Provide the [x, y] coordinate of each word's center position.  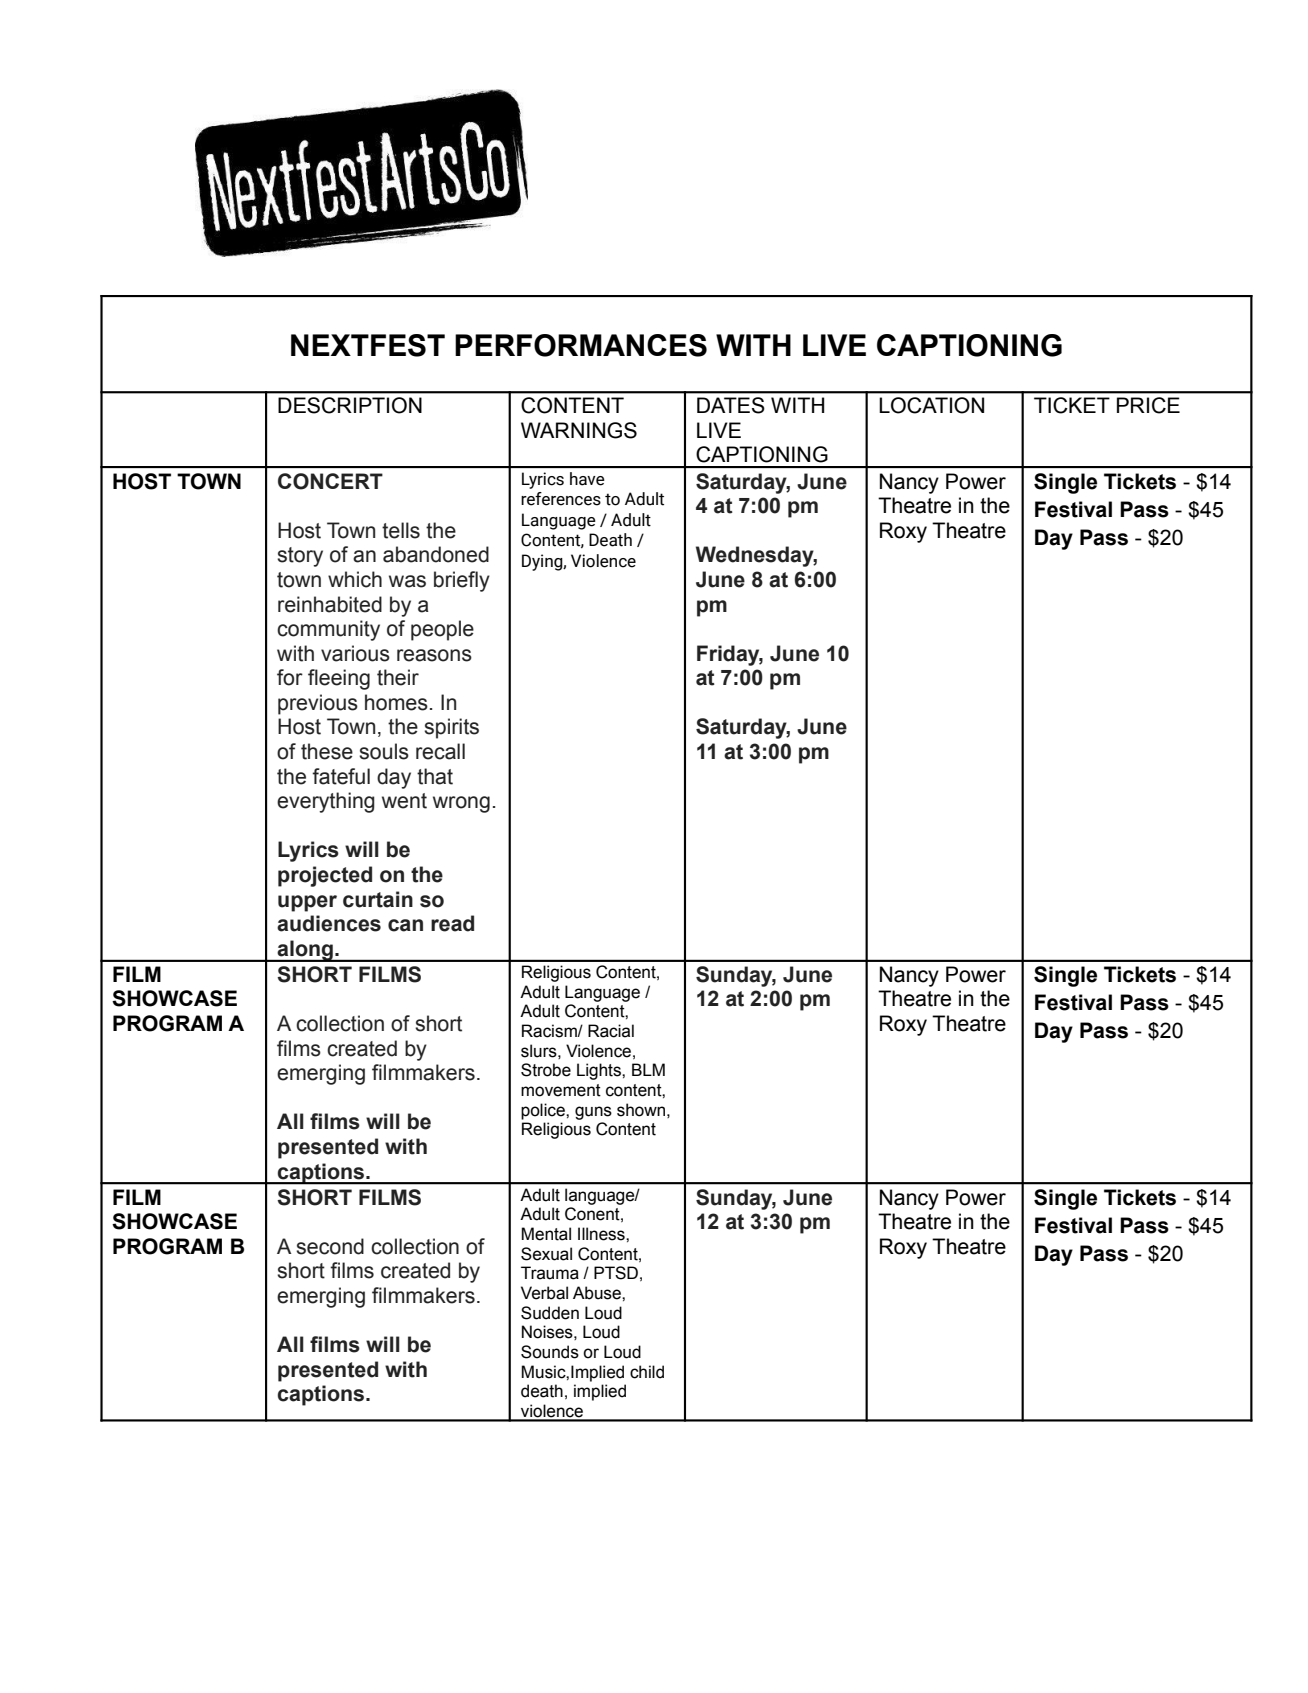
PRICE [1148, 405]
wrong [461, 804]
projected [325, 876]
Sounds [550, 1352]
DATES [731, 405]
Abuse [598, 1293]
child [647, 1372]
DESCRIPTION [350, 405]
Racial [611, 1031]
